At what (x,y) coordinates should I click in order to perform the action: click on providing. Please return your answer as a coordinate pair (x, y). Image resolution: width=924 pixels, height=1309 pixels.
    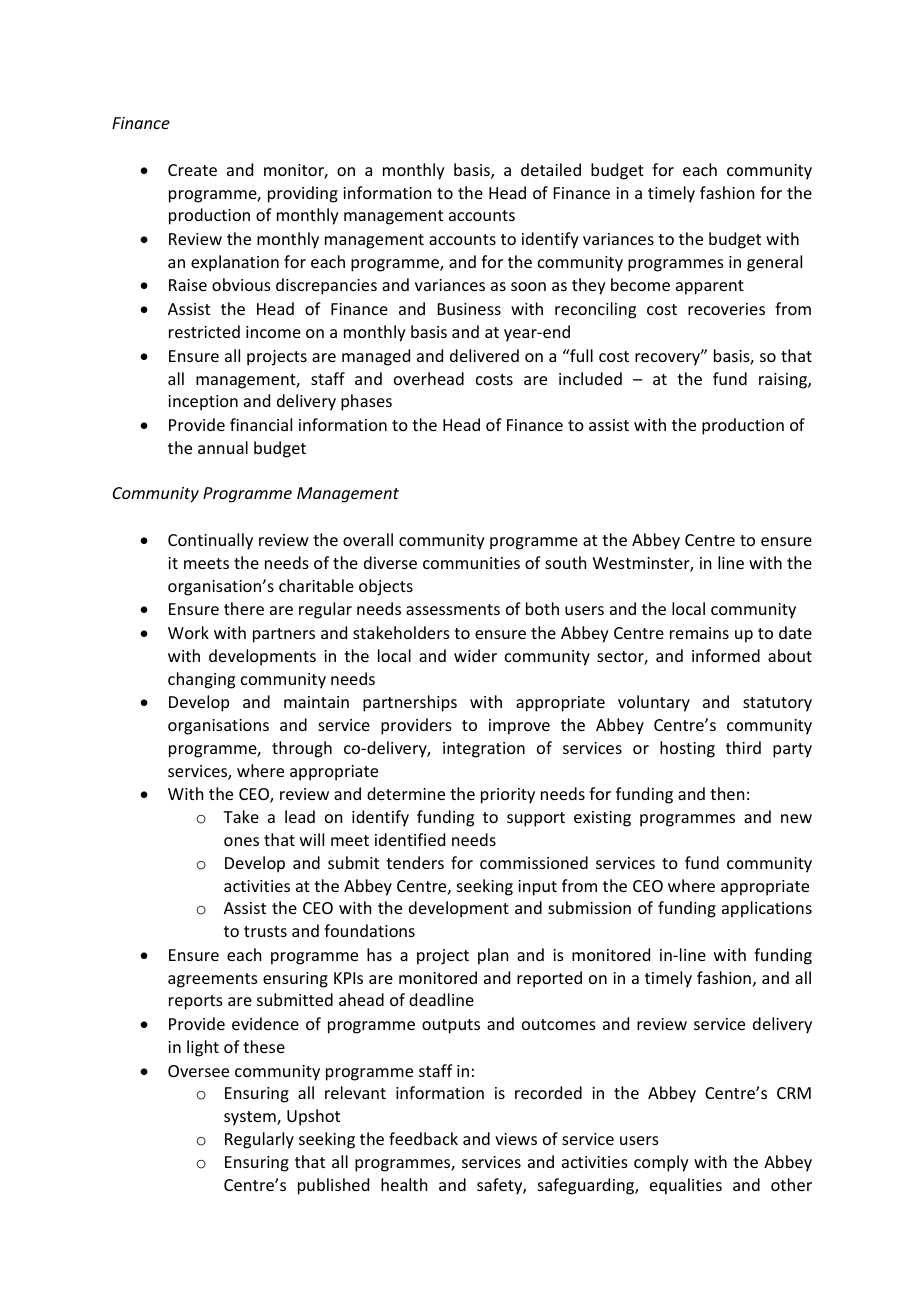
    Looking at the image, I should click on (303, 194).
